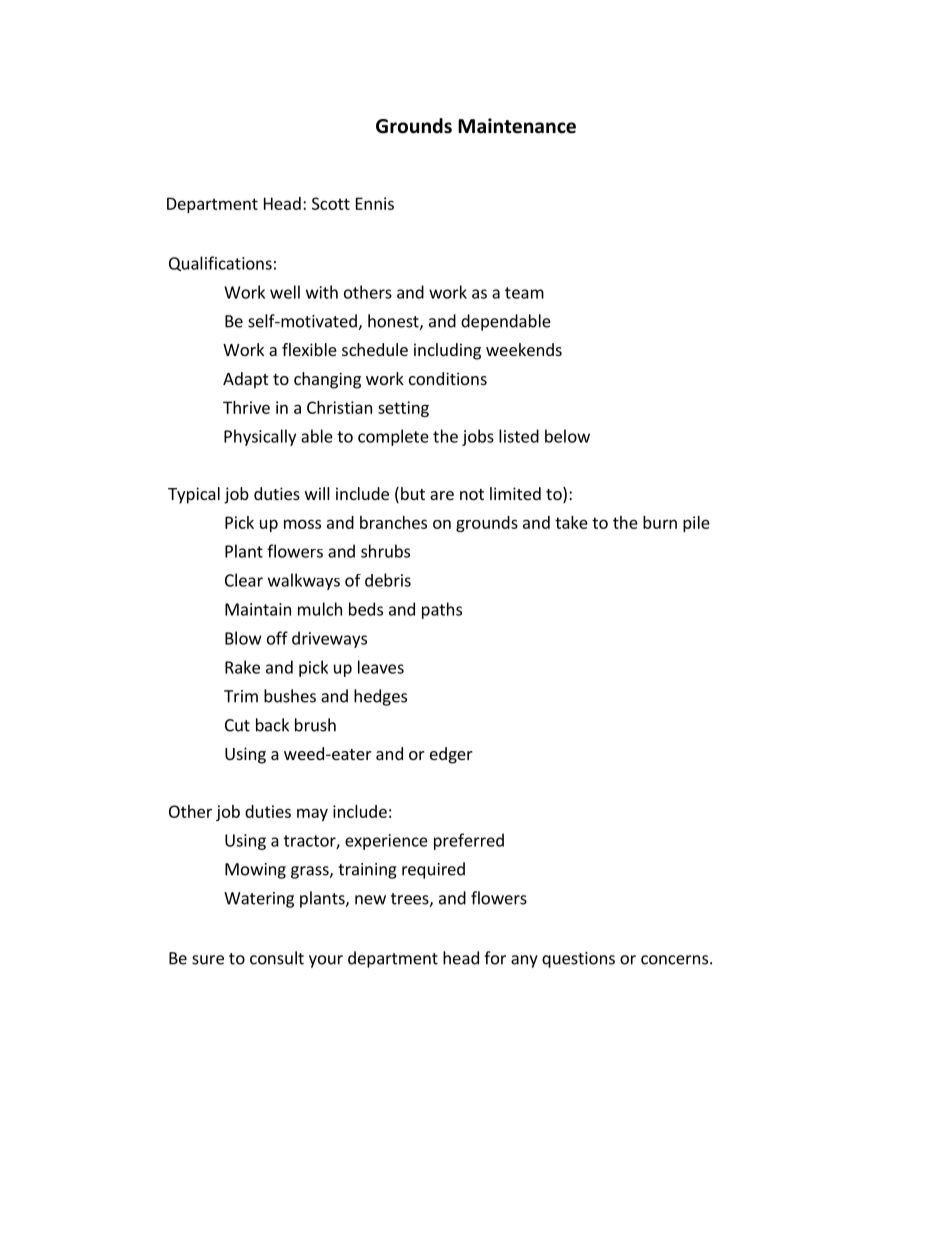 The width and height of the screenshot is (952, 1233). Describe the element at coordinates (517, 126) in the screenshot. I see `Maintenance` at that location.
